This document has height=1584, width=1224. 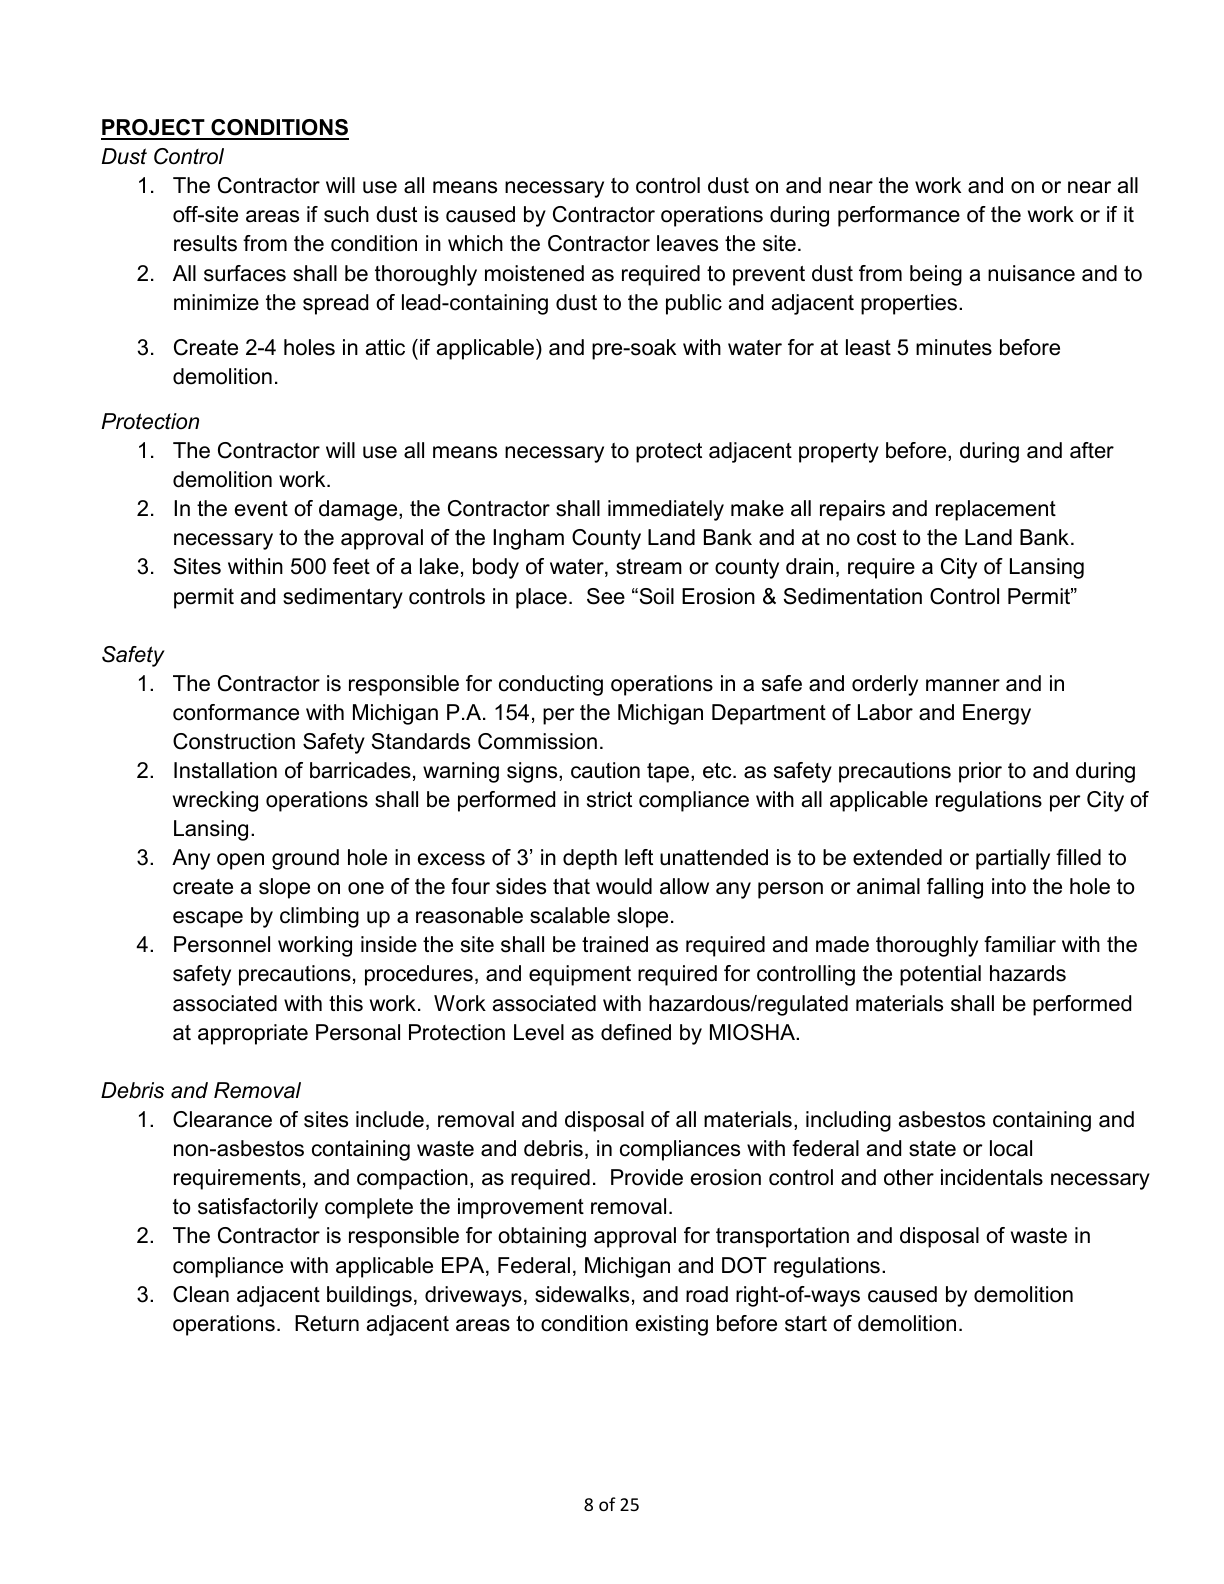 I want to click on barricades, so click(x=360, y=770).
